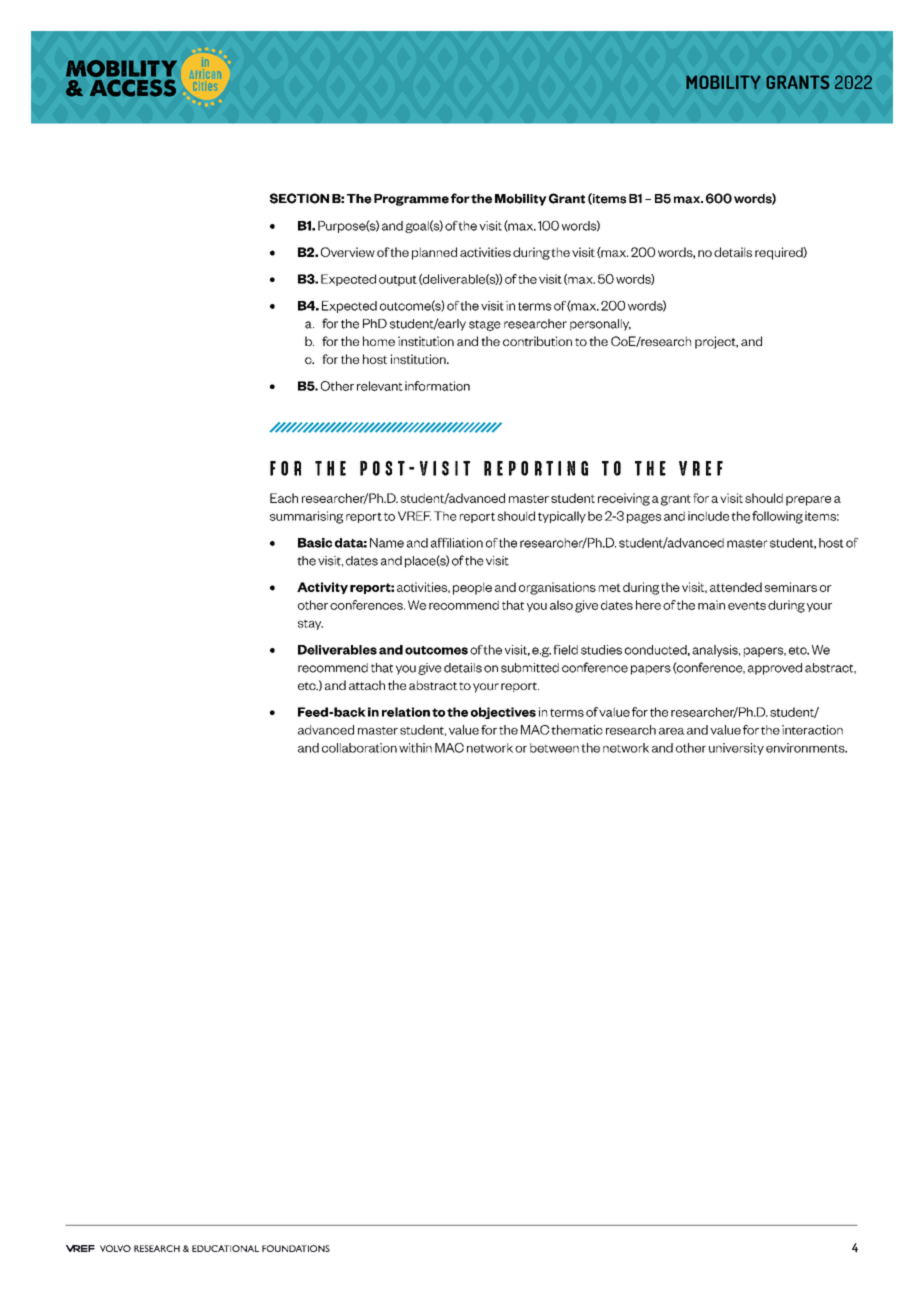 This image has width=924, height=1308. Describe the element at coordinates (736, 749) in the image. I see `university` at that location.
